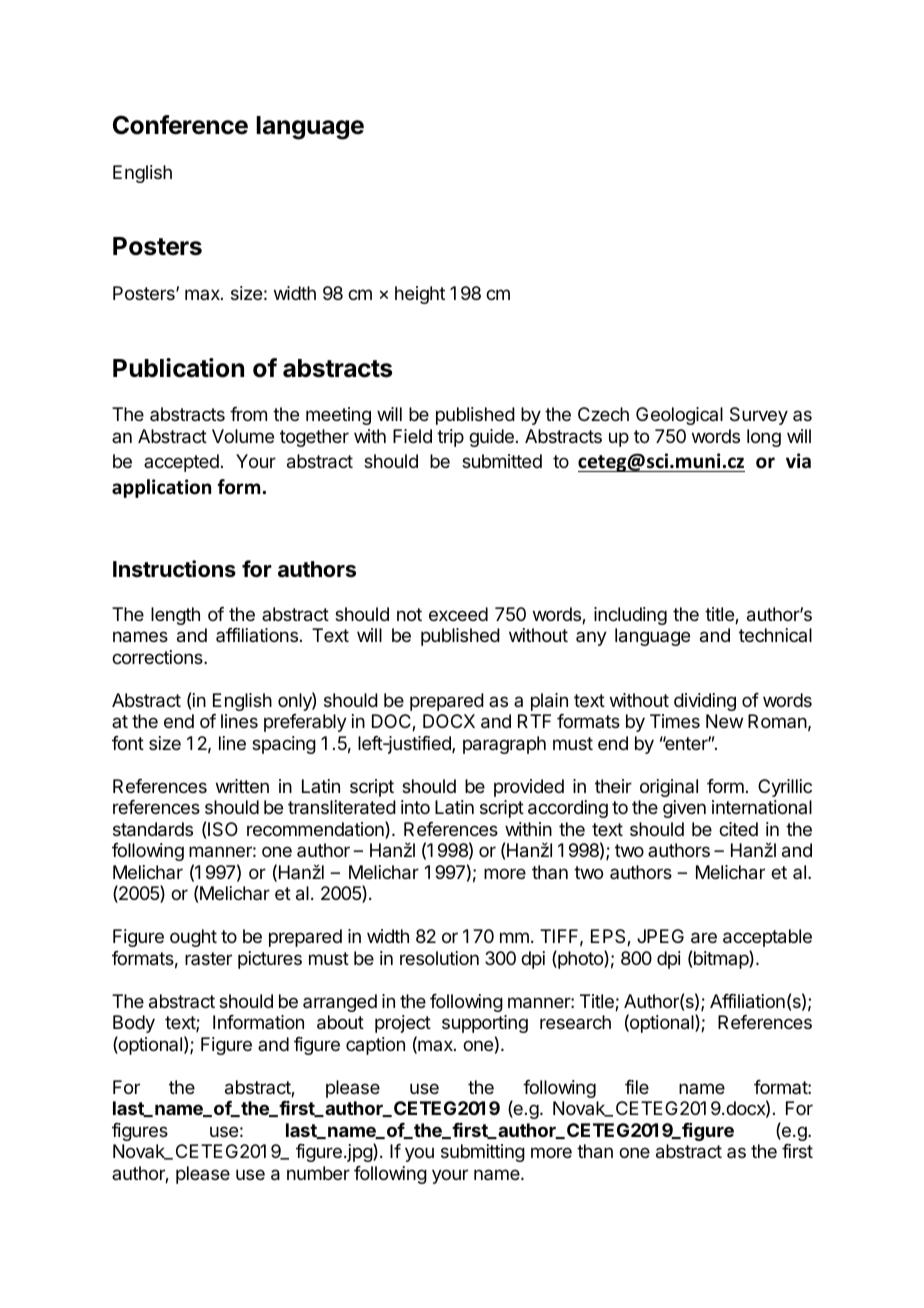 This document has width=924, height=1308. I want to click on Conference, so click(180, 125).
